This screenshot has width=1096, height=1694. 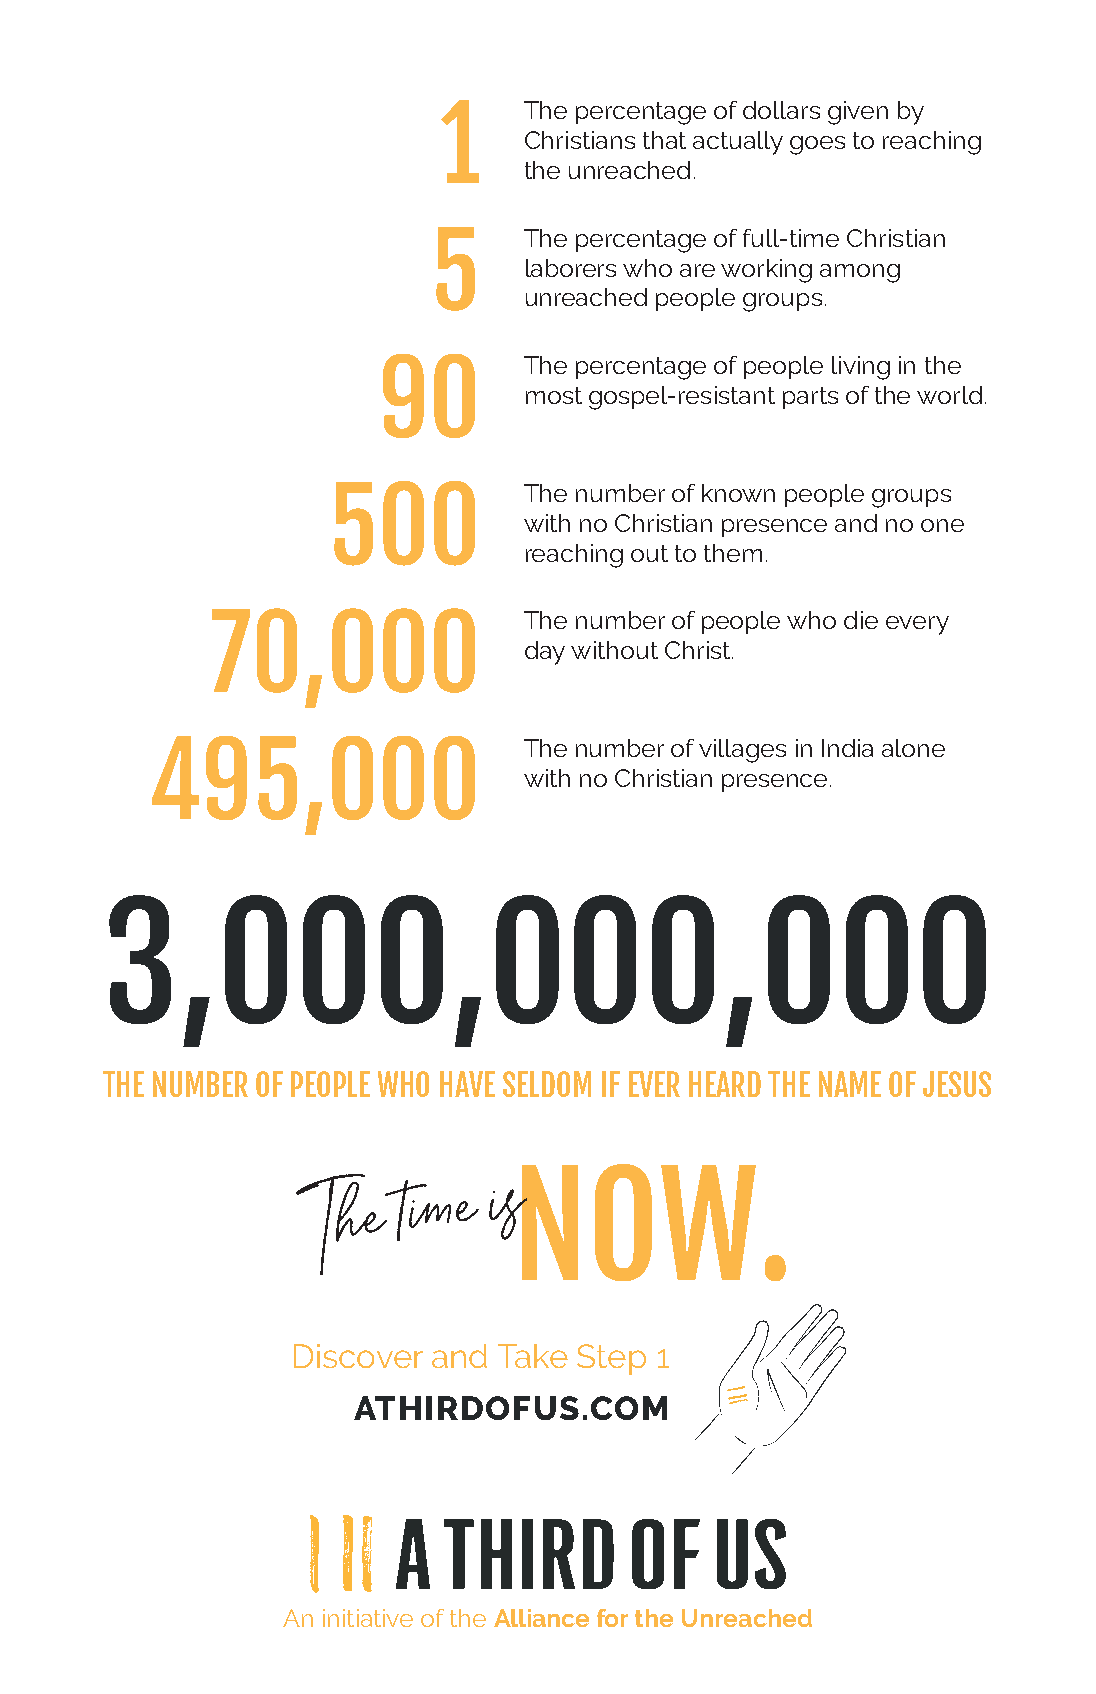 What do you see at coordinates (571, 268) in the screenshot?
I see `laborers` at bounding box center [571, 268].
